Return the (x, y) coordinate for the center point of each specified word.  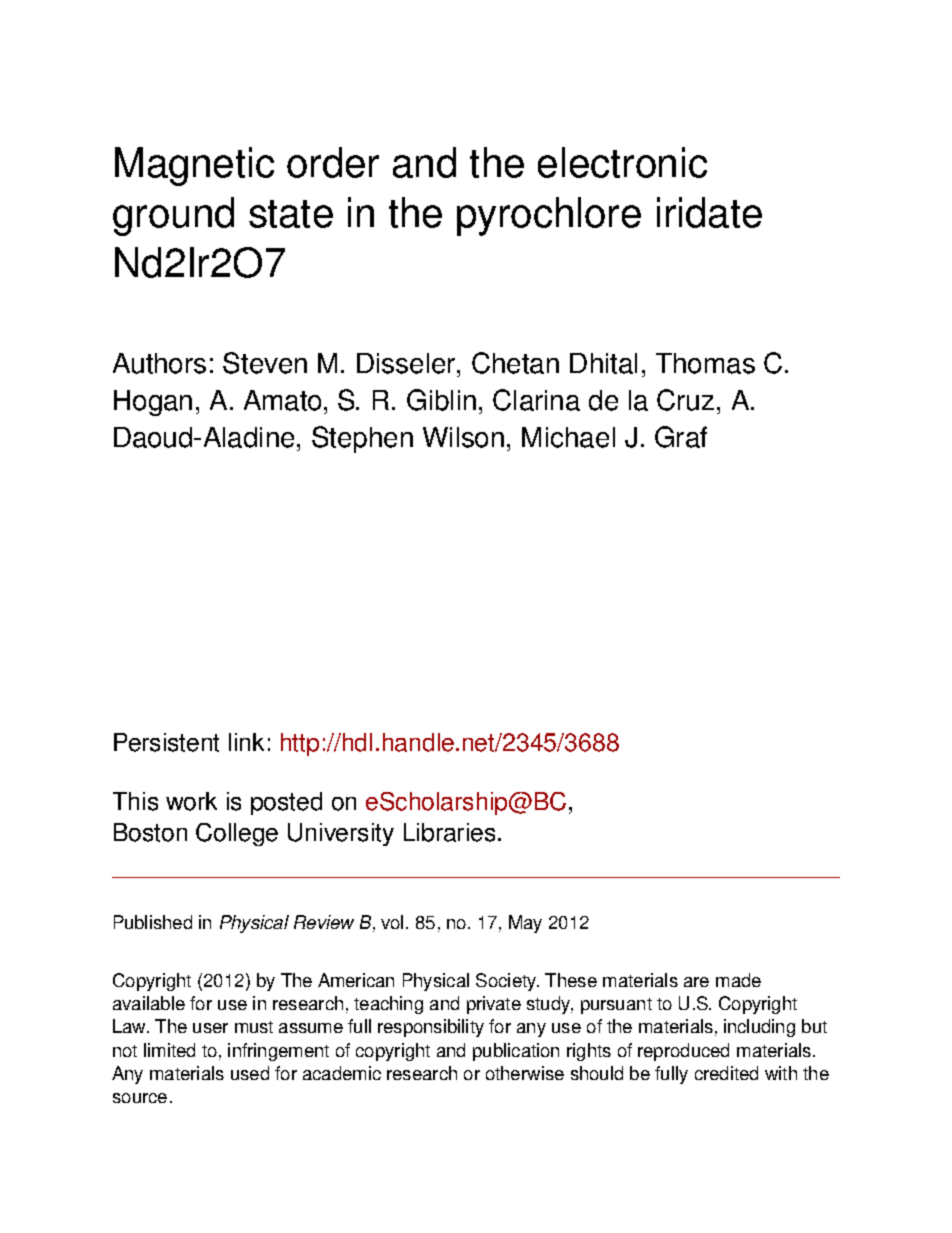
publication (516, 1052)
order (333, 162)
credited (726, 1073)
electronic (622, 162)
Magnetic (194, 166)
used (250, 1073)
